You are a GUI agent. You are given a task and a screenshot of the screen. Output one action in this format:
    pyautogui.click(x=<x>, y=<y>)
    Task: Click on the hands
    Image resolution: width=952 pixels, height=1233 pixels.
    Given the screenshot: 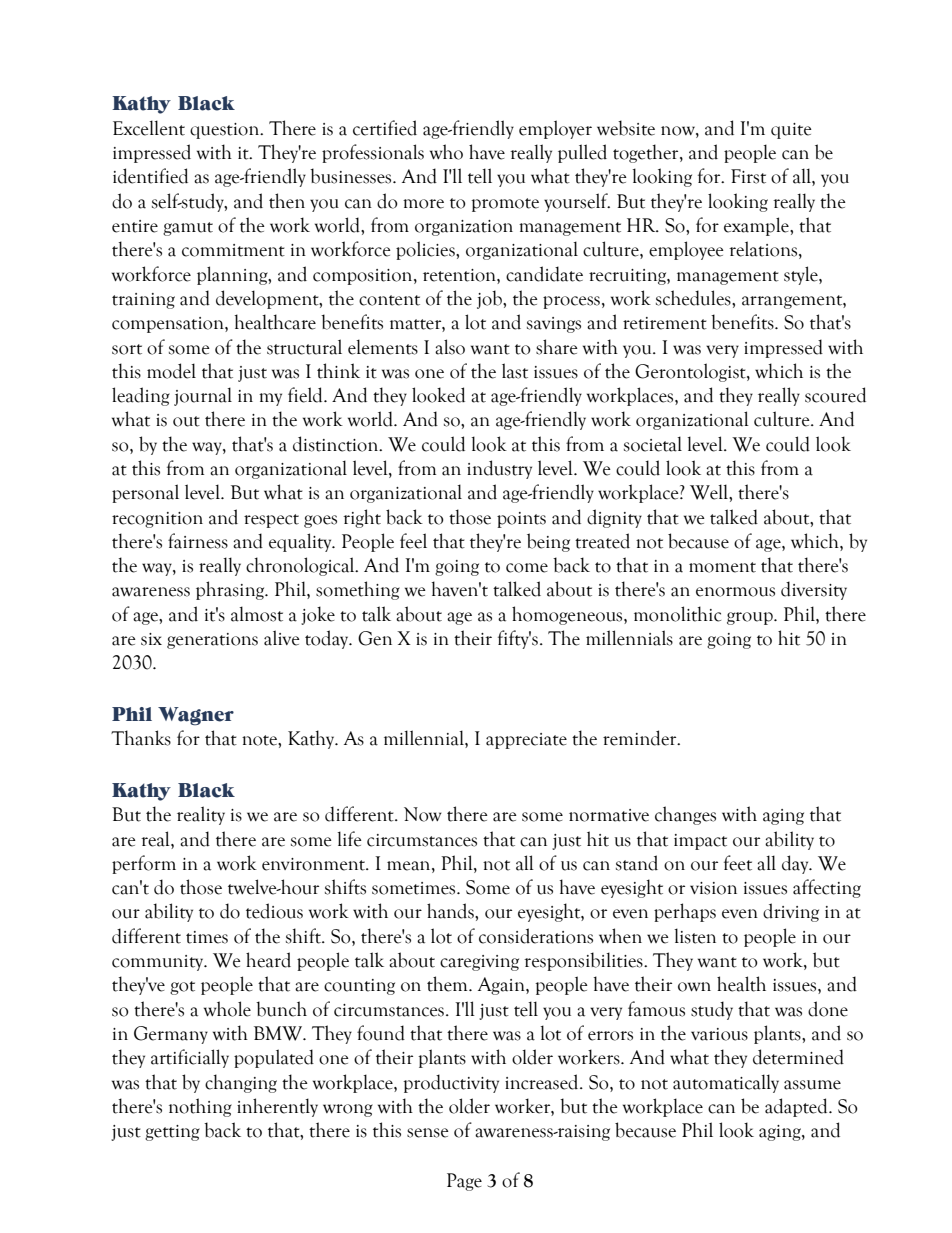 What is the action you would take?
    pyautogui.click(x=451, y=911)
